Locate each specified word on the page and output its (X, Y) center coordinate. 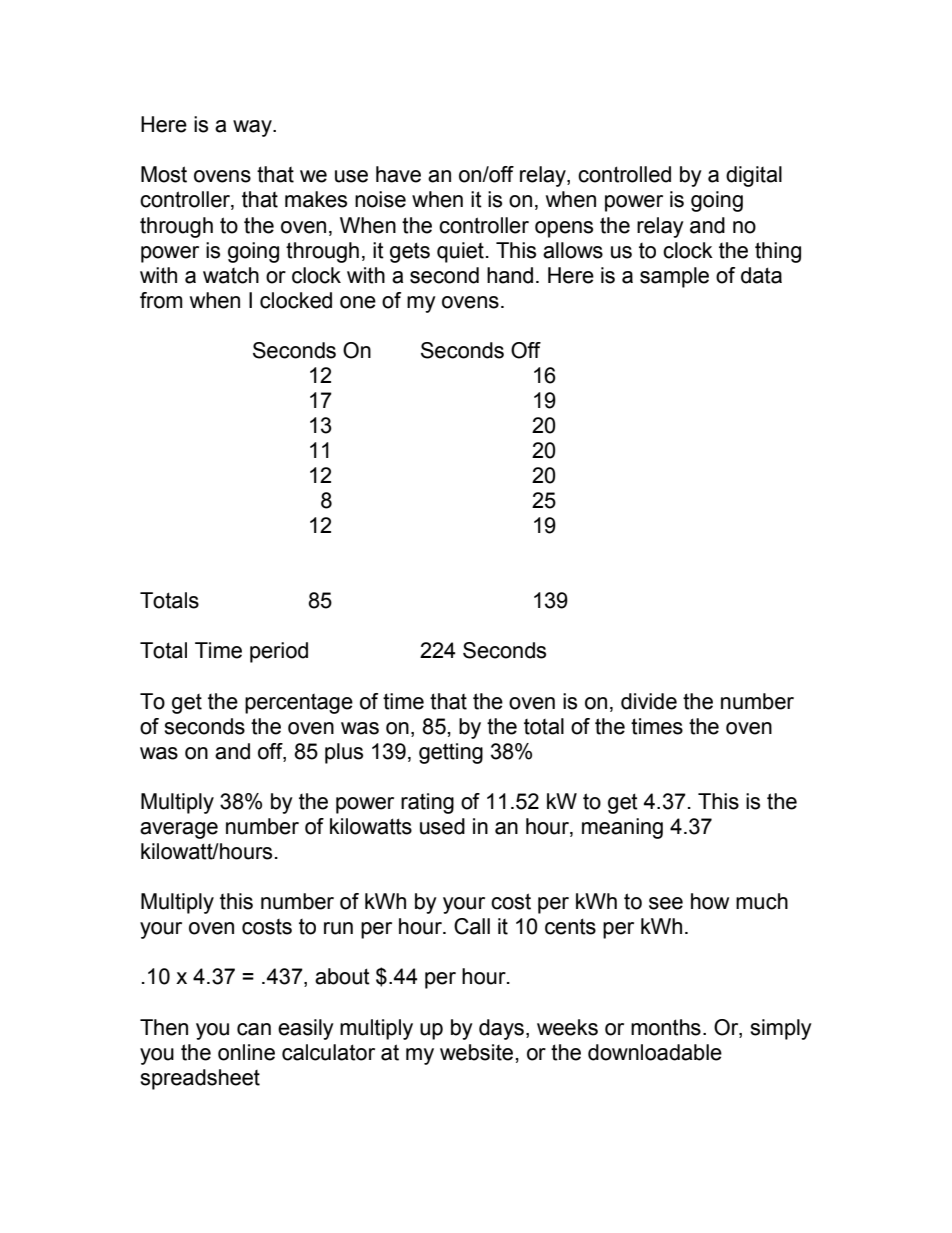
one (358, 302)
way (253, 128)
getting (451, 753)
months (666, 1027)
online (246, 1052)
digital (754, 176)
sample (674, 277)
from (161, 300)
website (476, 1052)
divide (649, 701)
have (398, 174)
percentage (299, 704)
